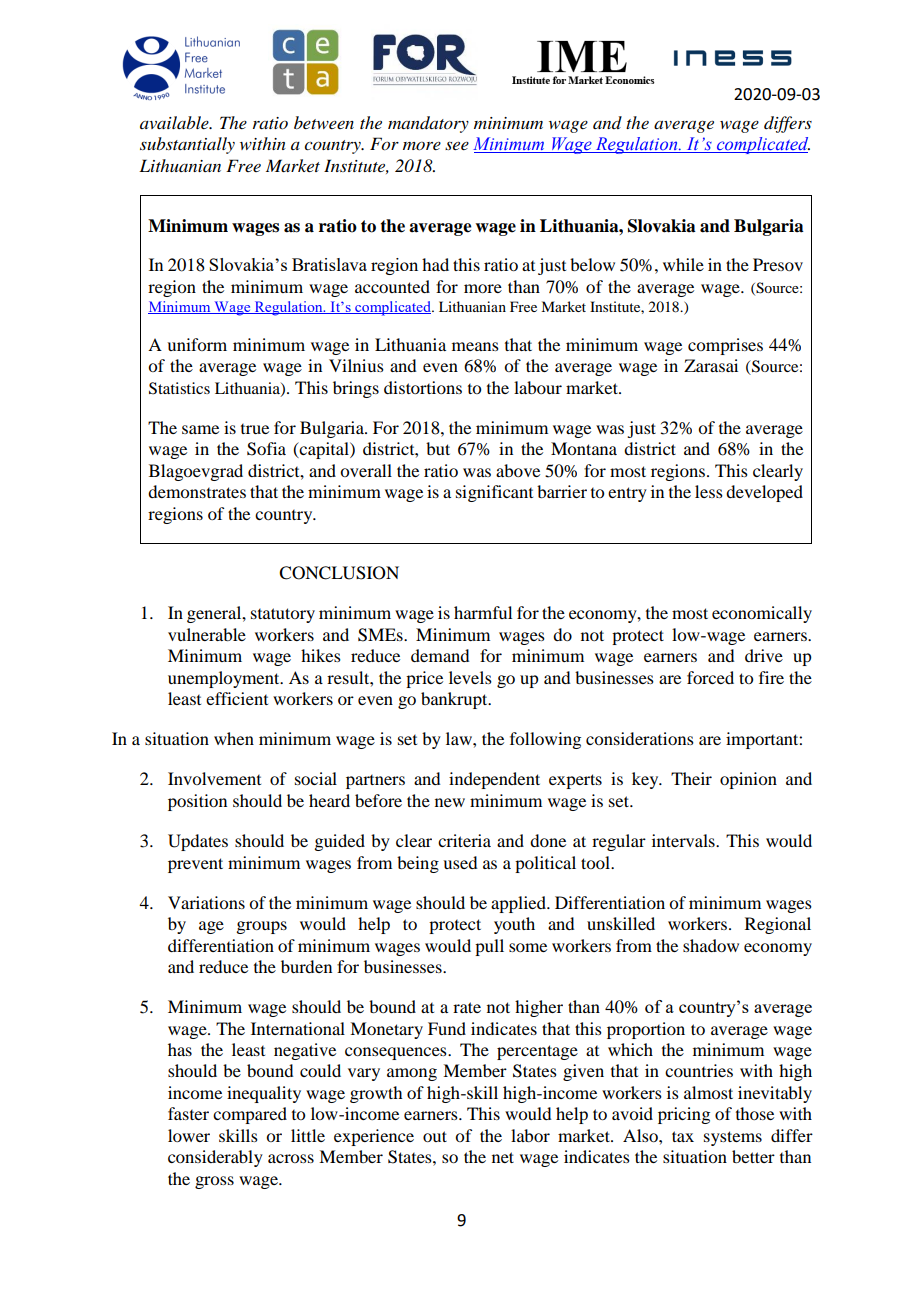 Image resolution: width=924 pixels, height=1309 pixels. What do you see at coordinates (530, 1135) in the screenshot?
I see `labor` at bounding box center [530, 1135].
